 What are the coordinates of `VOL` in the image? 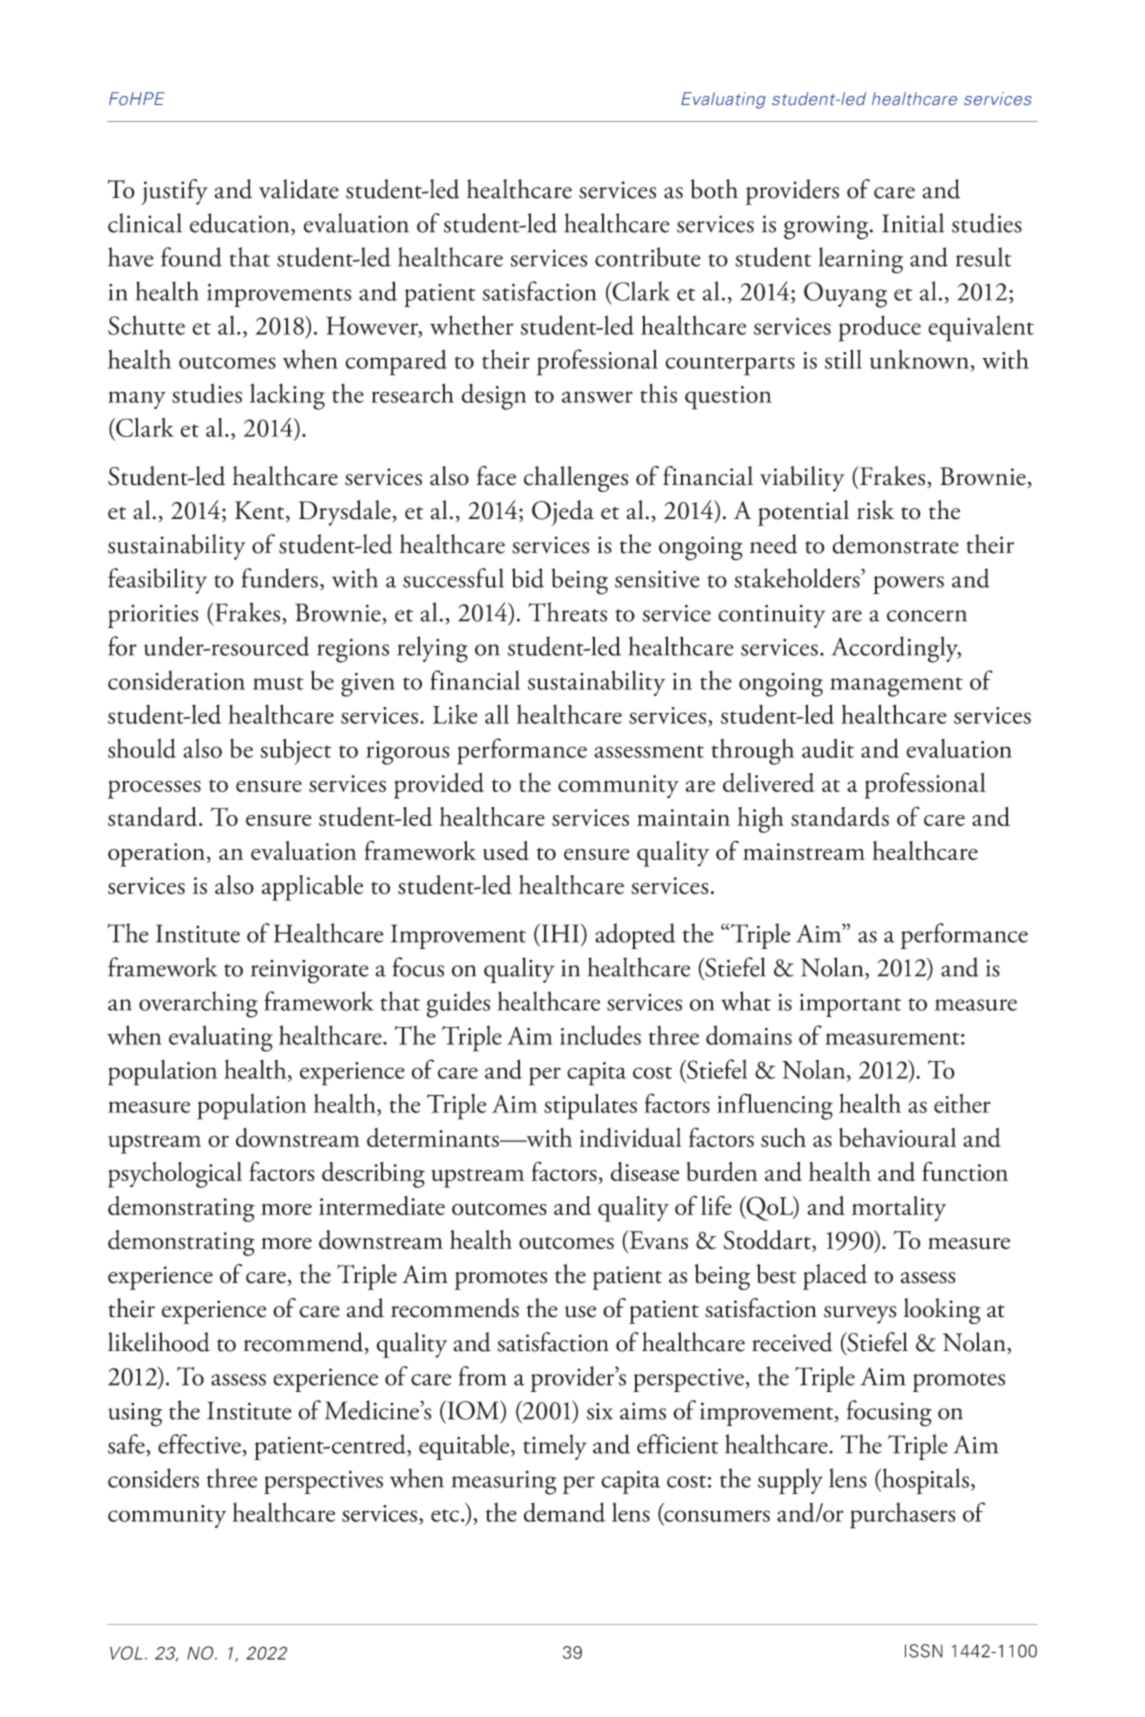 It's located at (126, 1653).
